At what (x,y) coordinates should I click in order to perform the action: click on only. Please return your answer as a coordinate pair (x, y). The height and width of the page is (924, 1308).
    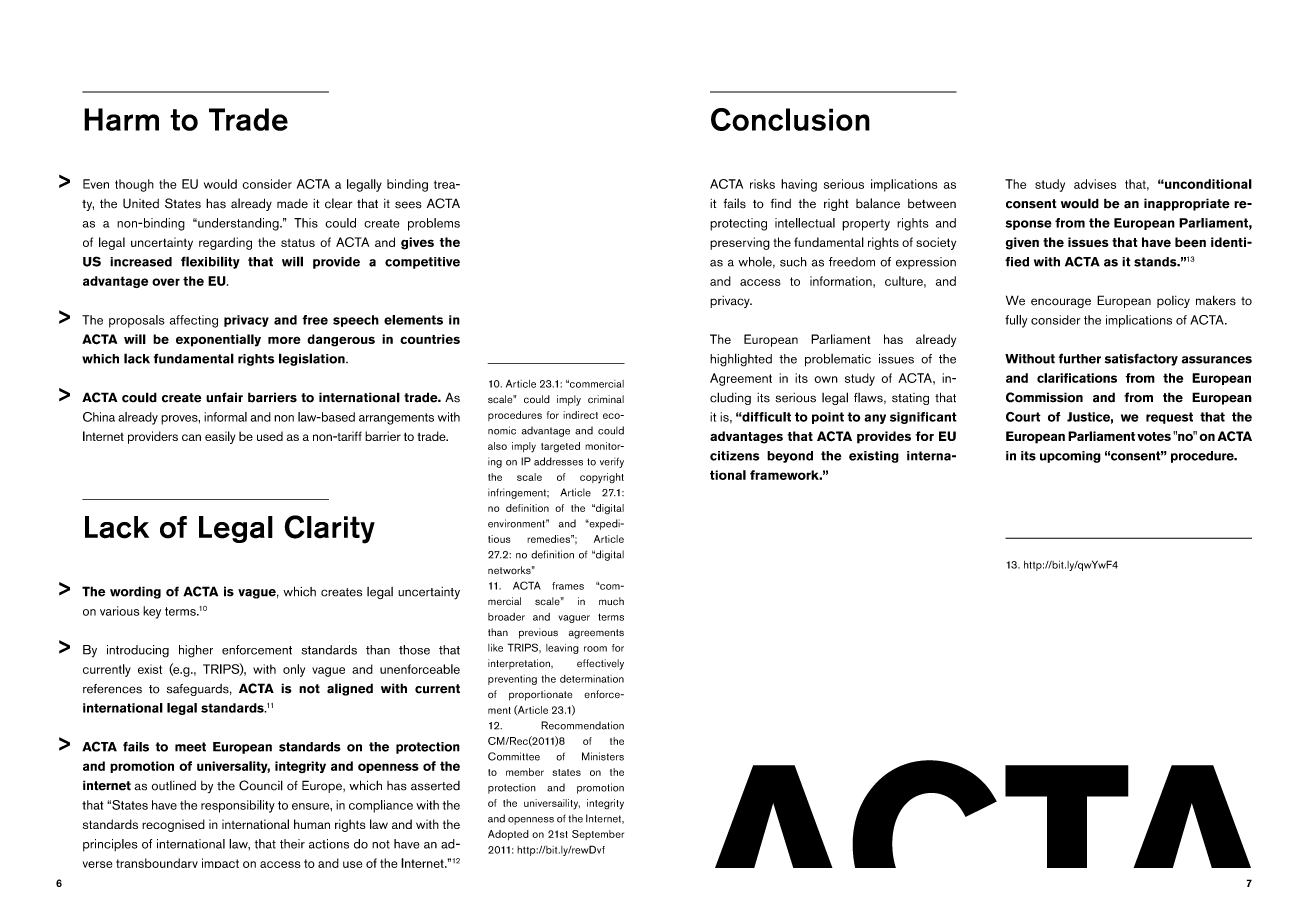
    Looking at the image, I should click on (294, 670).
